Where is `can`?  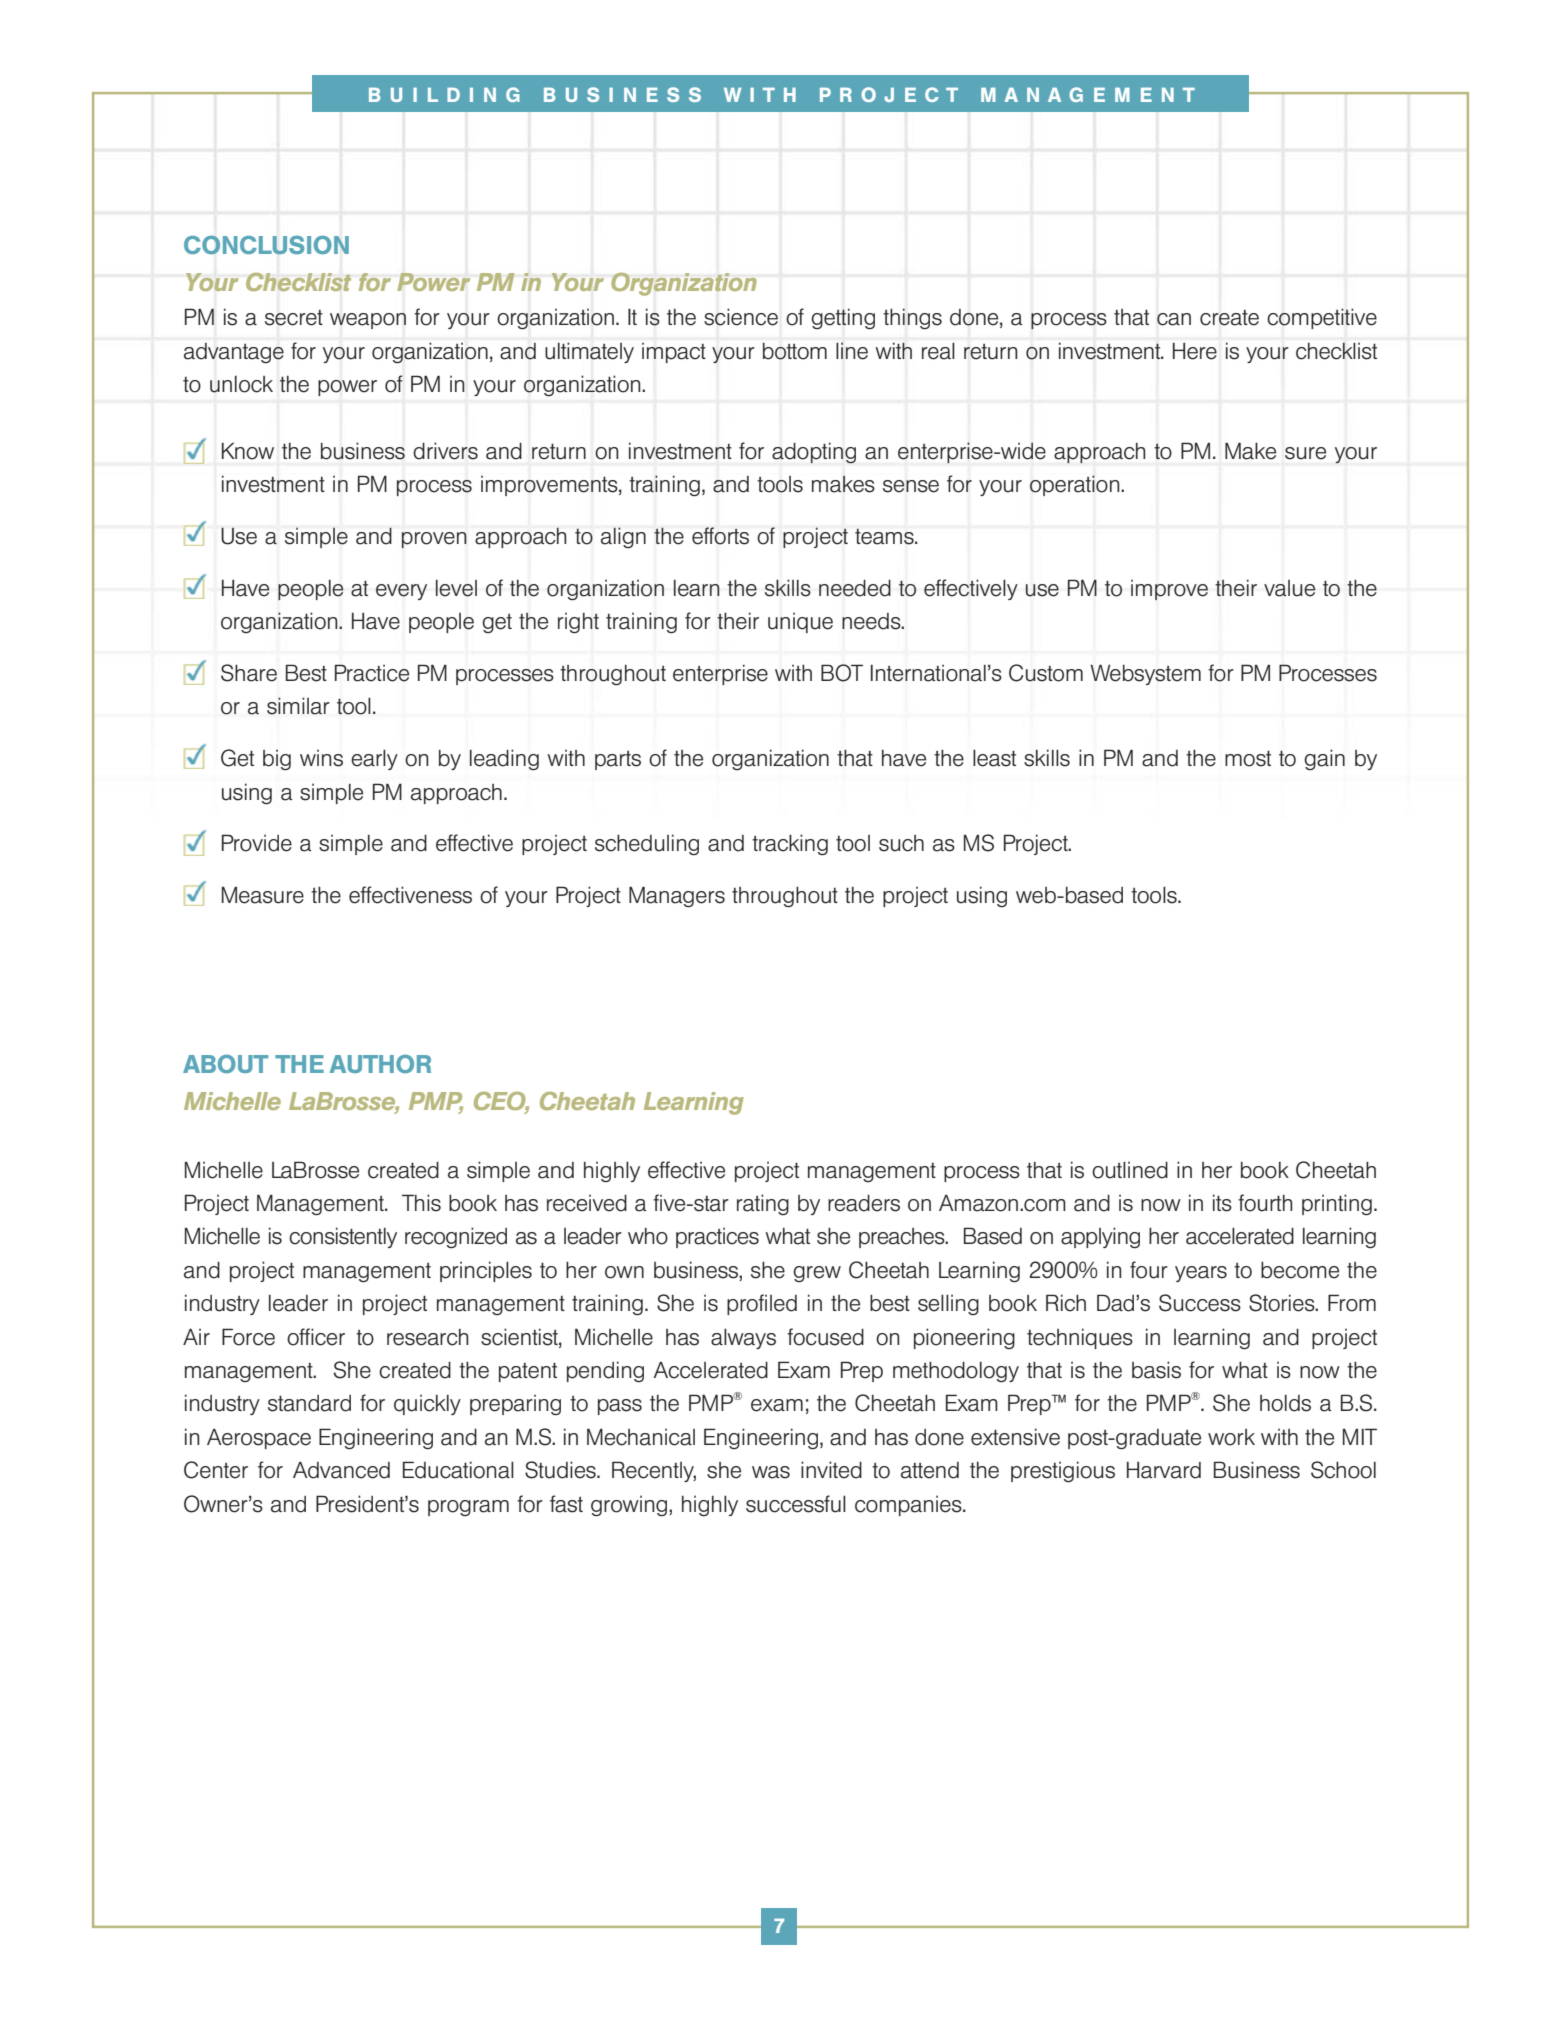
can is located at coordinates (1174, 319).
